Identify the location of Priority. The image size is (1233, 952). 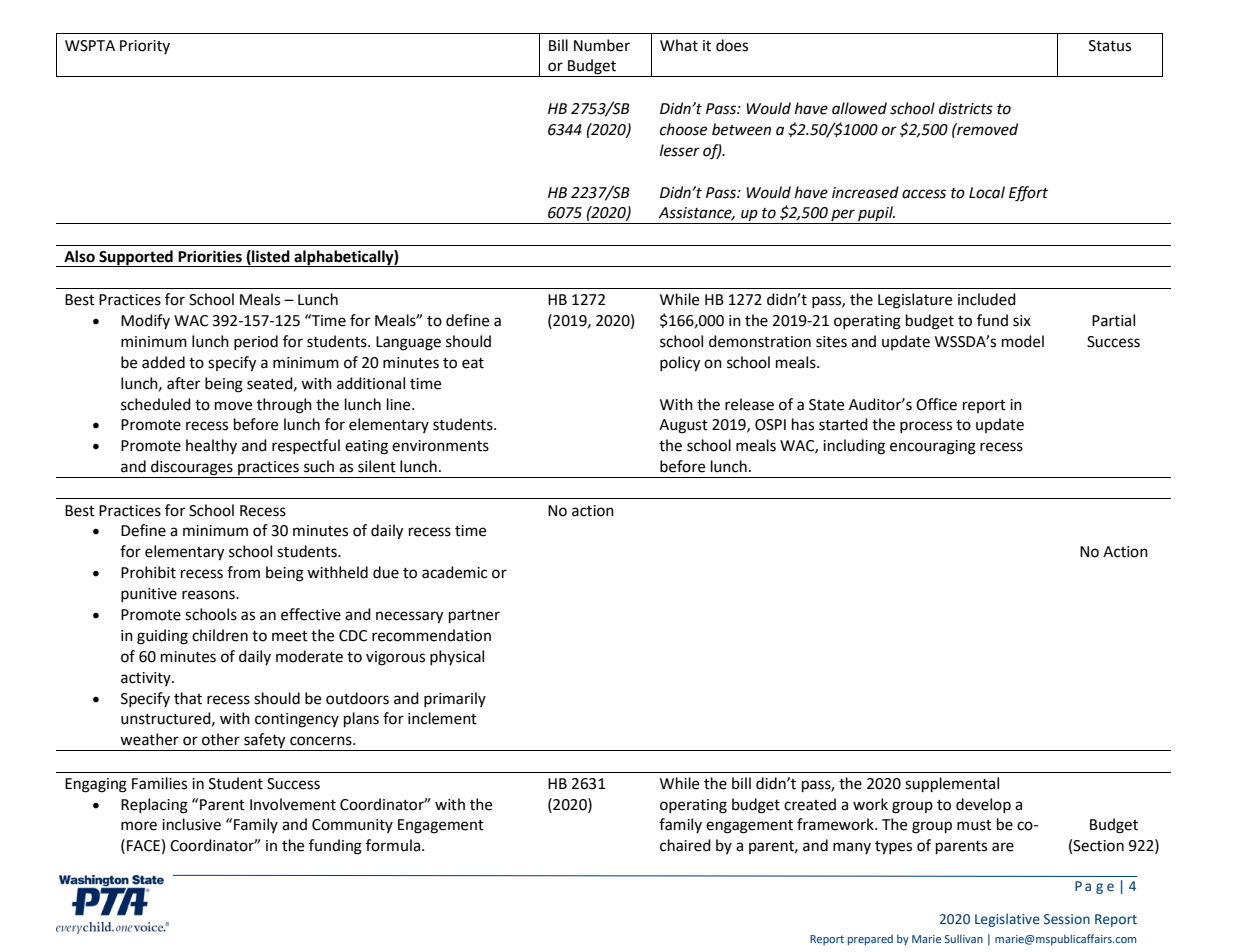
(145, 47).
